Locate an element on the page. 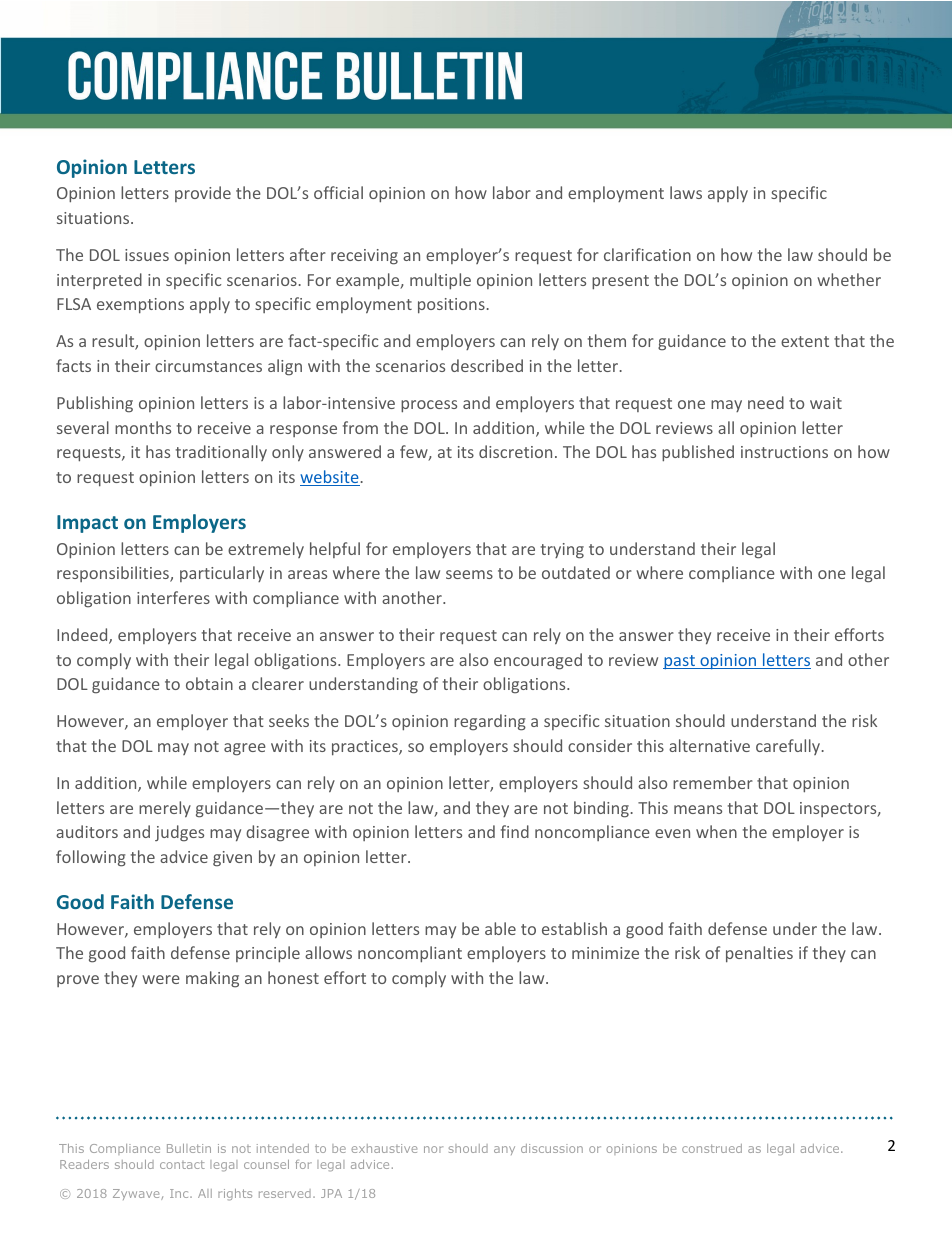 The image size is (952, 1233). contact is located at coordinates (182, 1164).
